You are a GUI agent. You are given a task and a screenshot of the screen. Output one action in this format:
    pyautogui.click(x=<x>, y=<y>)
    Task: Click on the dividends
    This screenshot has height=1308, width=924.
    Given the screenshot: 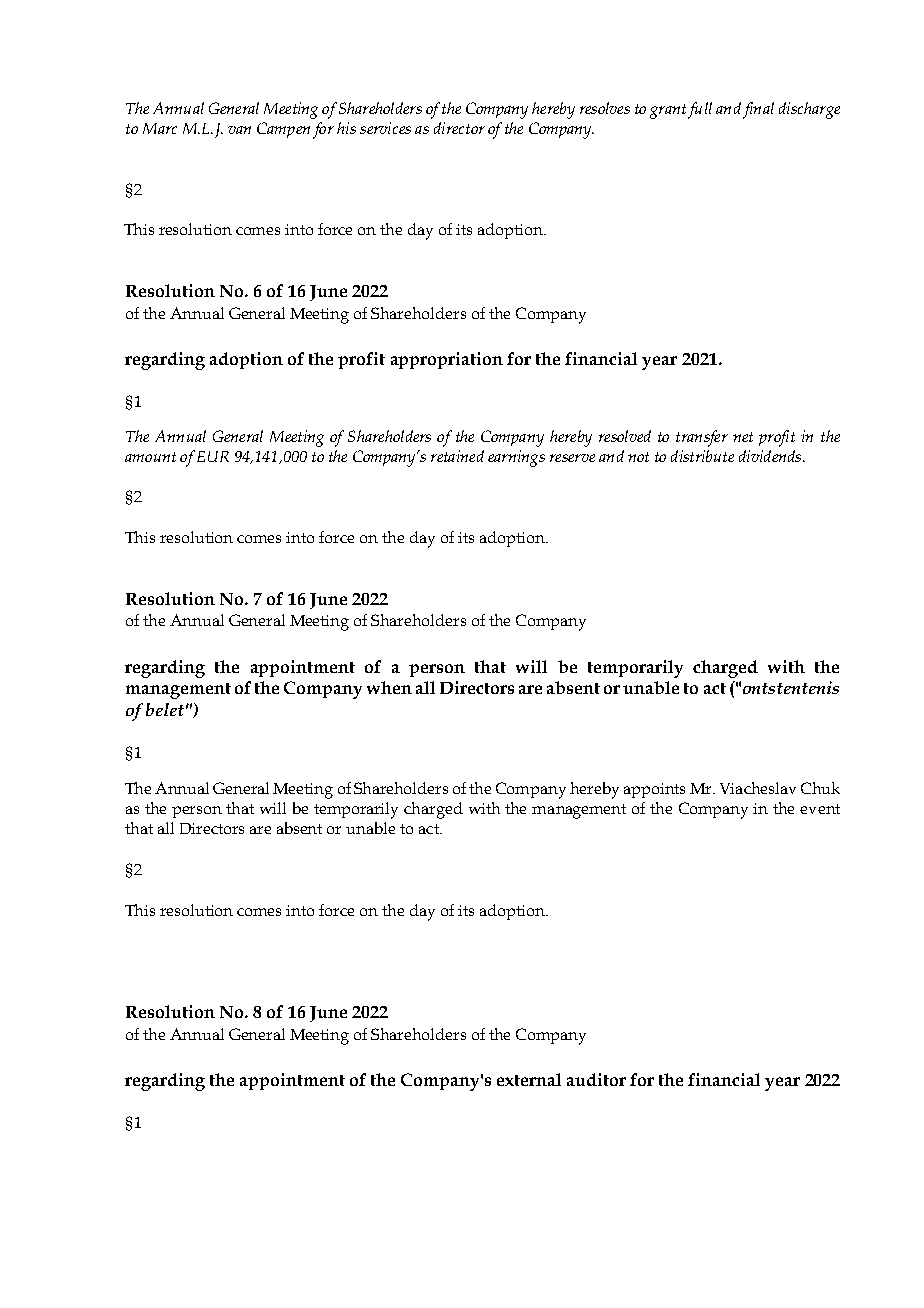 What is the action you would take?
    pyautogui.click(x=770, y=456)
